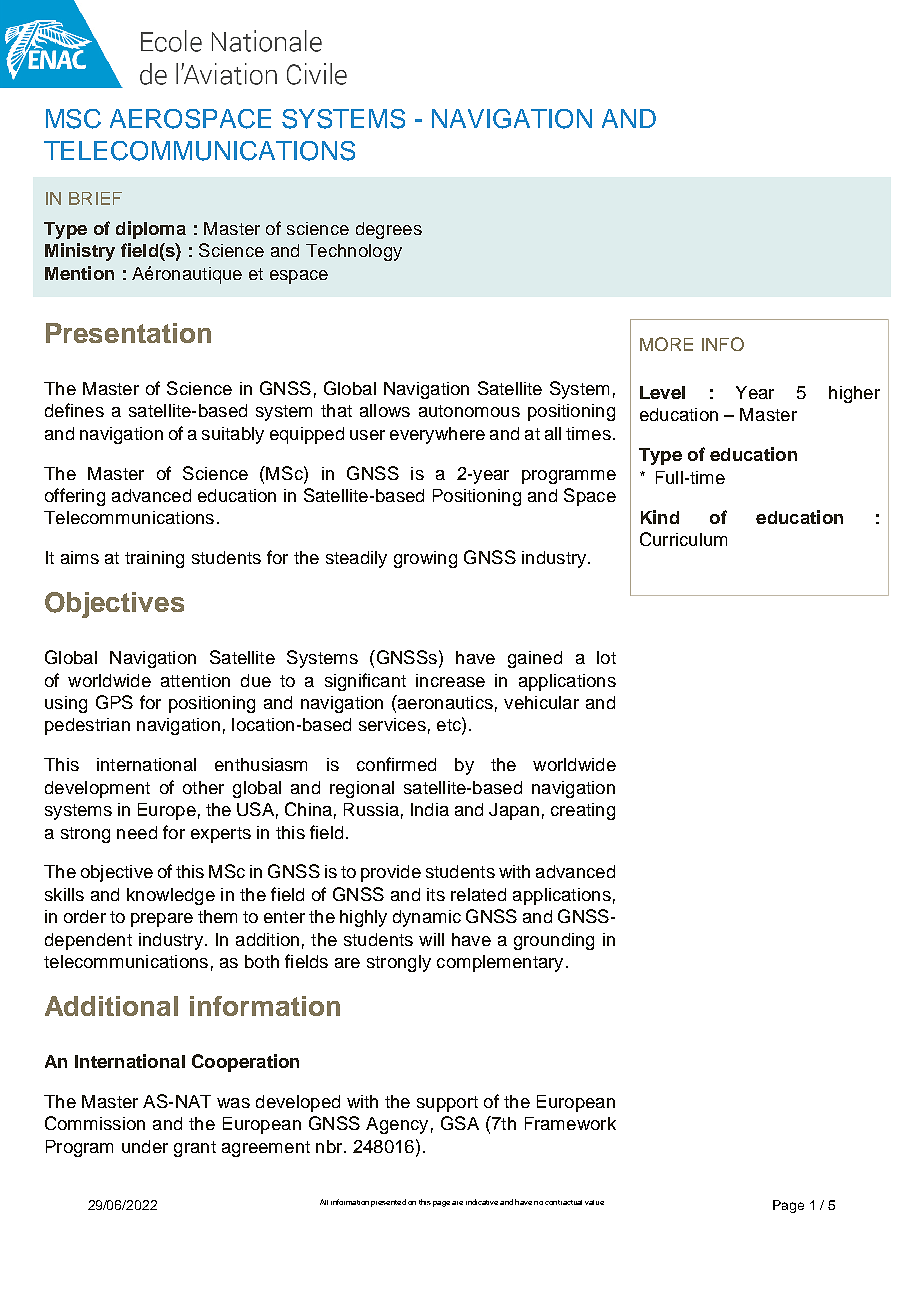 Image resolution: width=924 pixels, height=1308 pixels. What do you see at coordinates (389, 230) in the screenshot?
I see `degrees` at bounding box center [389, 230].
